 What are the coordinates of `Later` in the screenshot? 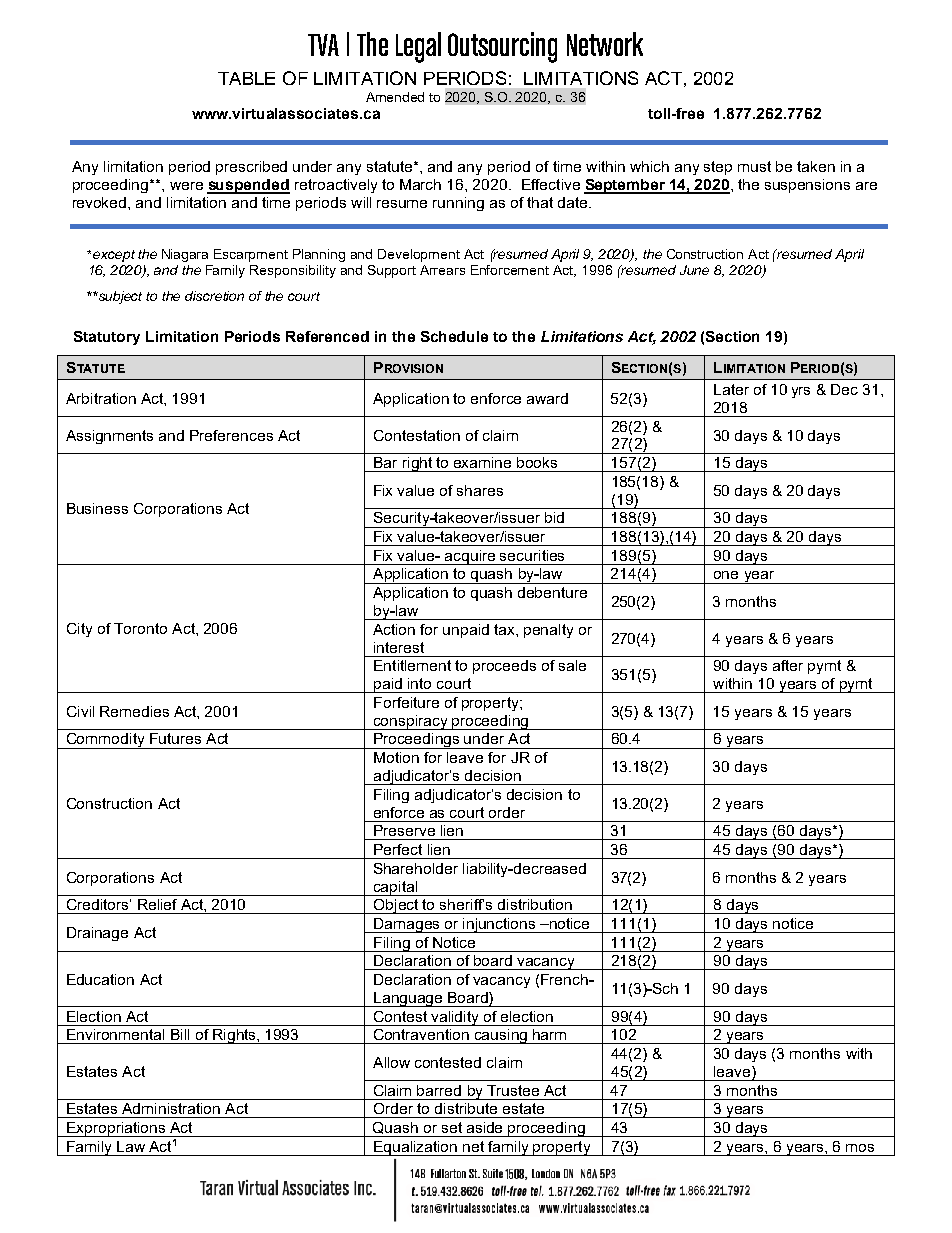 It's located at (731, 389).
